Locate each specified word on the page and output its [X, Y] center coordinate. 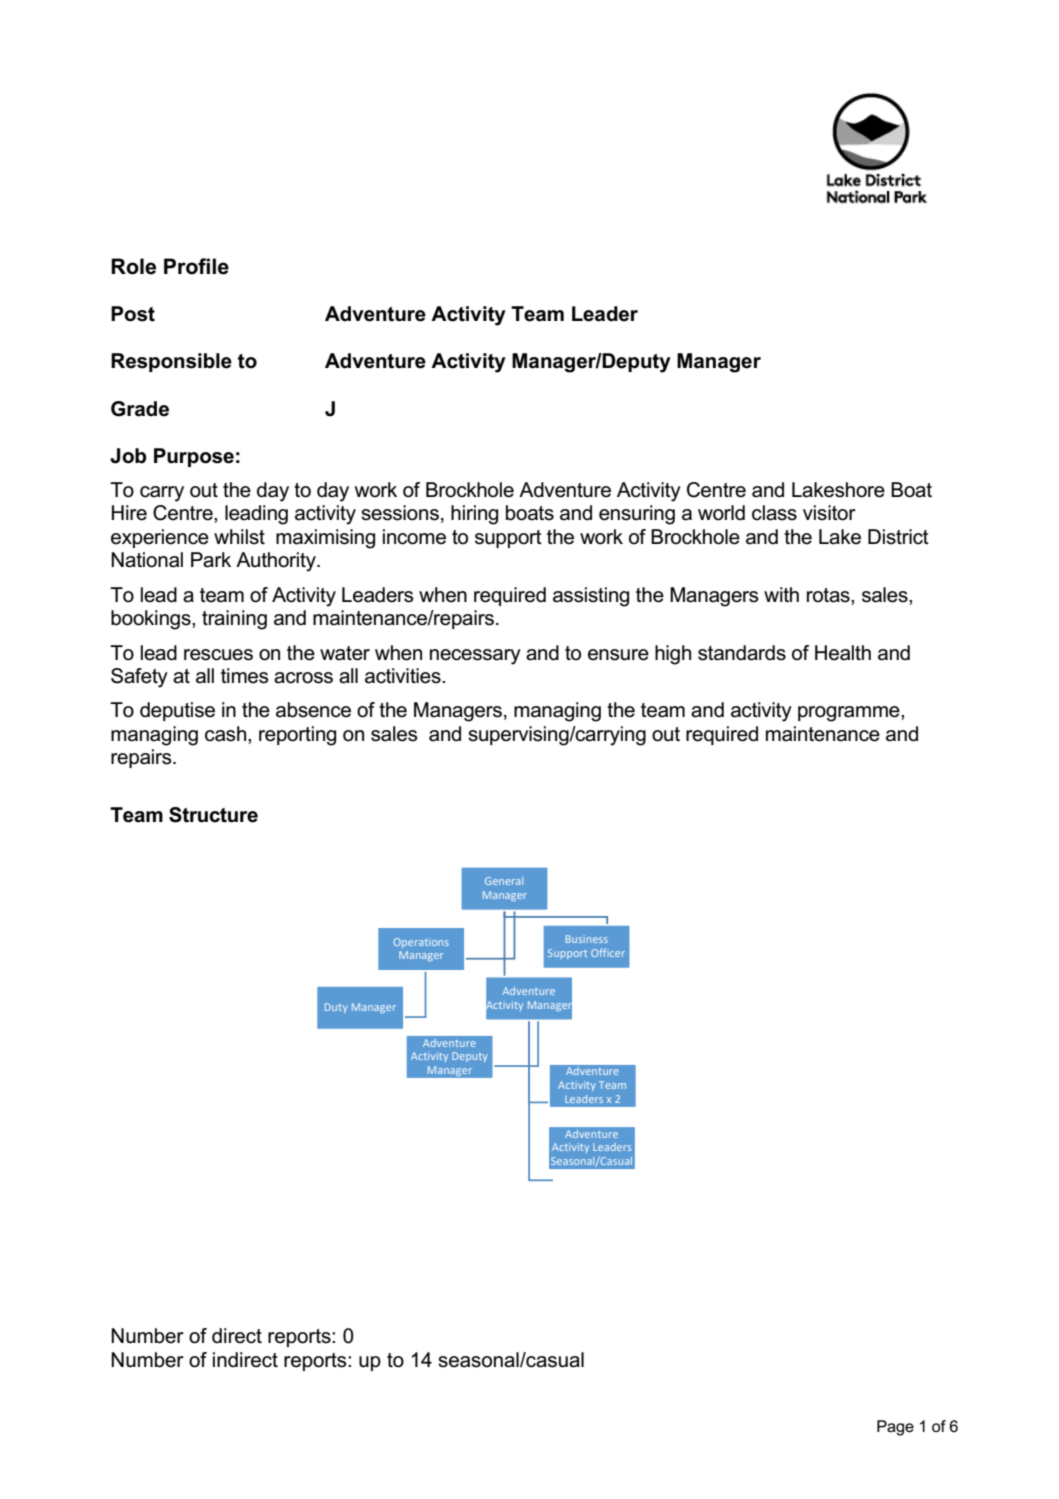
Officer [608, 952]
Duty [336, 1008]
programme [850, 714]
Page [895, 1428]
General [504, 881]
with [781, 594]
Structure [213, 815]
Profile [196, 266]
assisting [591, 597]
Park [211, 560]
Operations [421, 943]
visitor [829, 513]
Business [587, 939]
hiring [474, 515]
